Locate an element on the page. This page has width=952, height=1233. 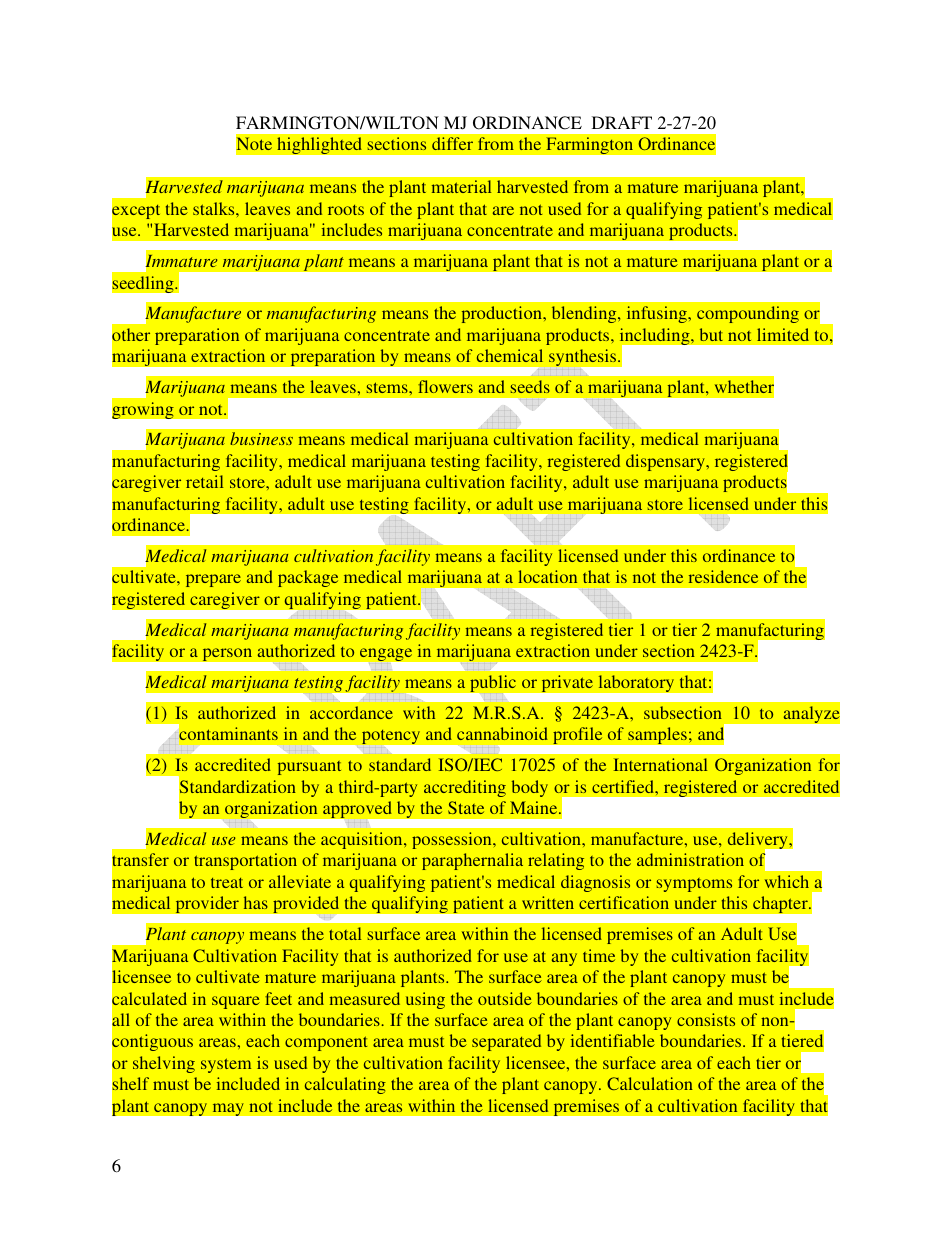
stalks is located at coordinates (215, 208).
